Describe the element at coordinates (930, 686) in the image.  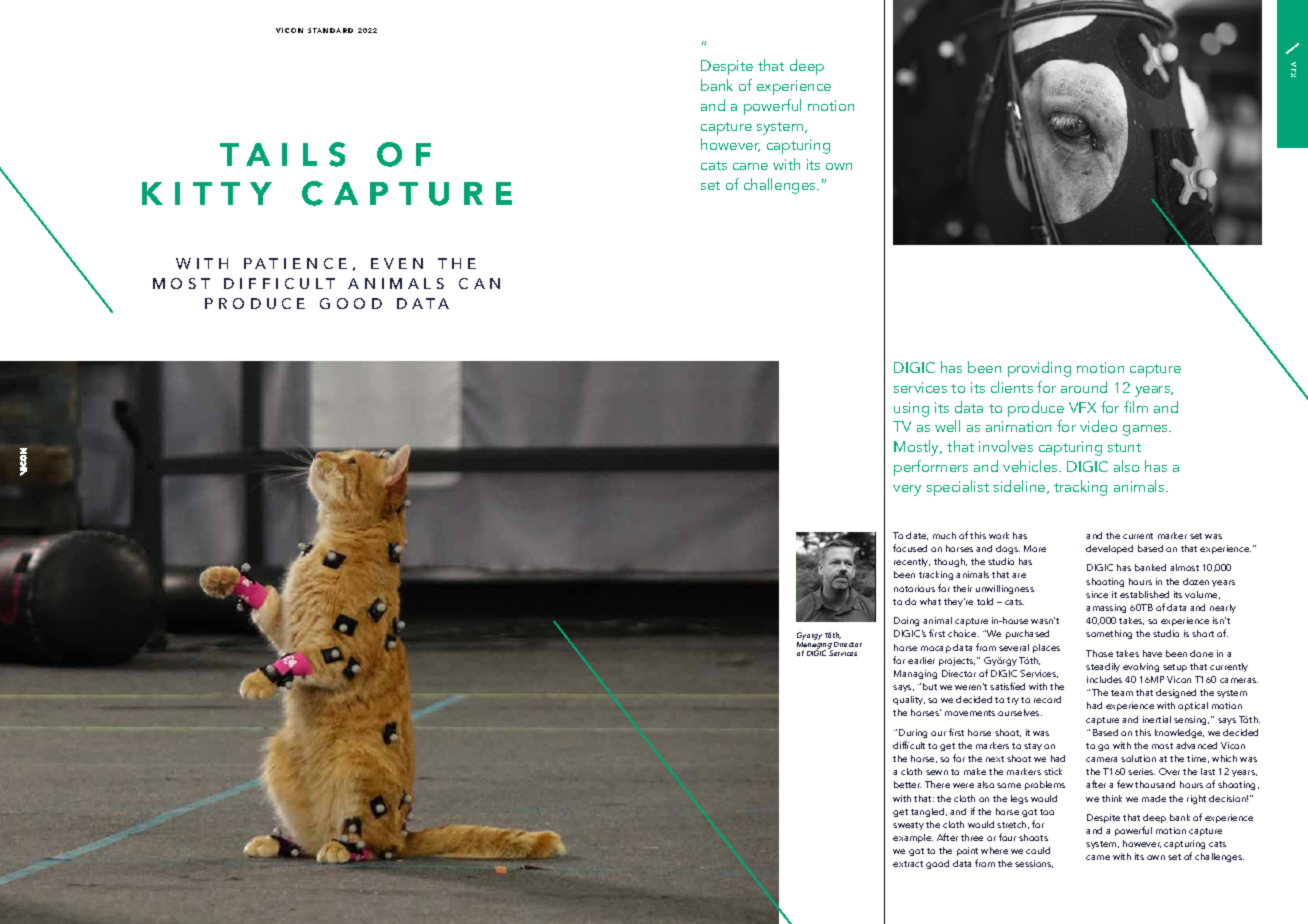
I see `but` at that location.
